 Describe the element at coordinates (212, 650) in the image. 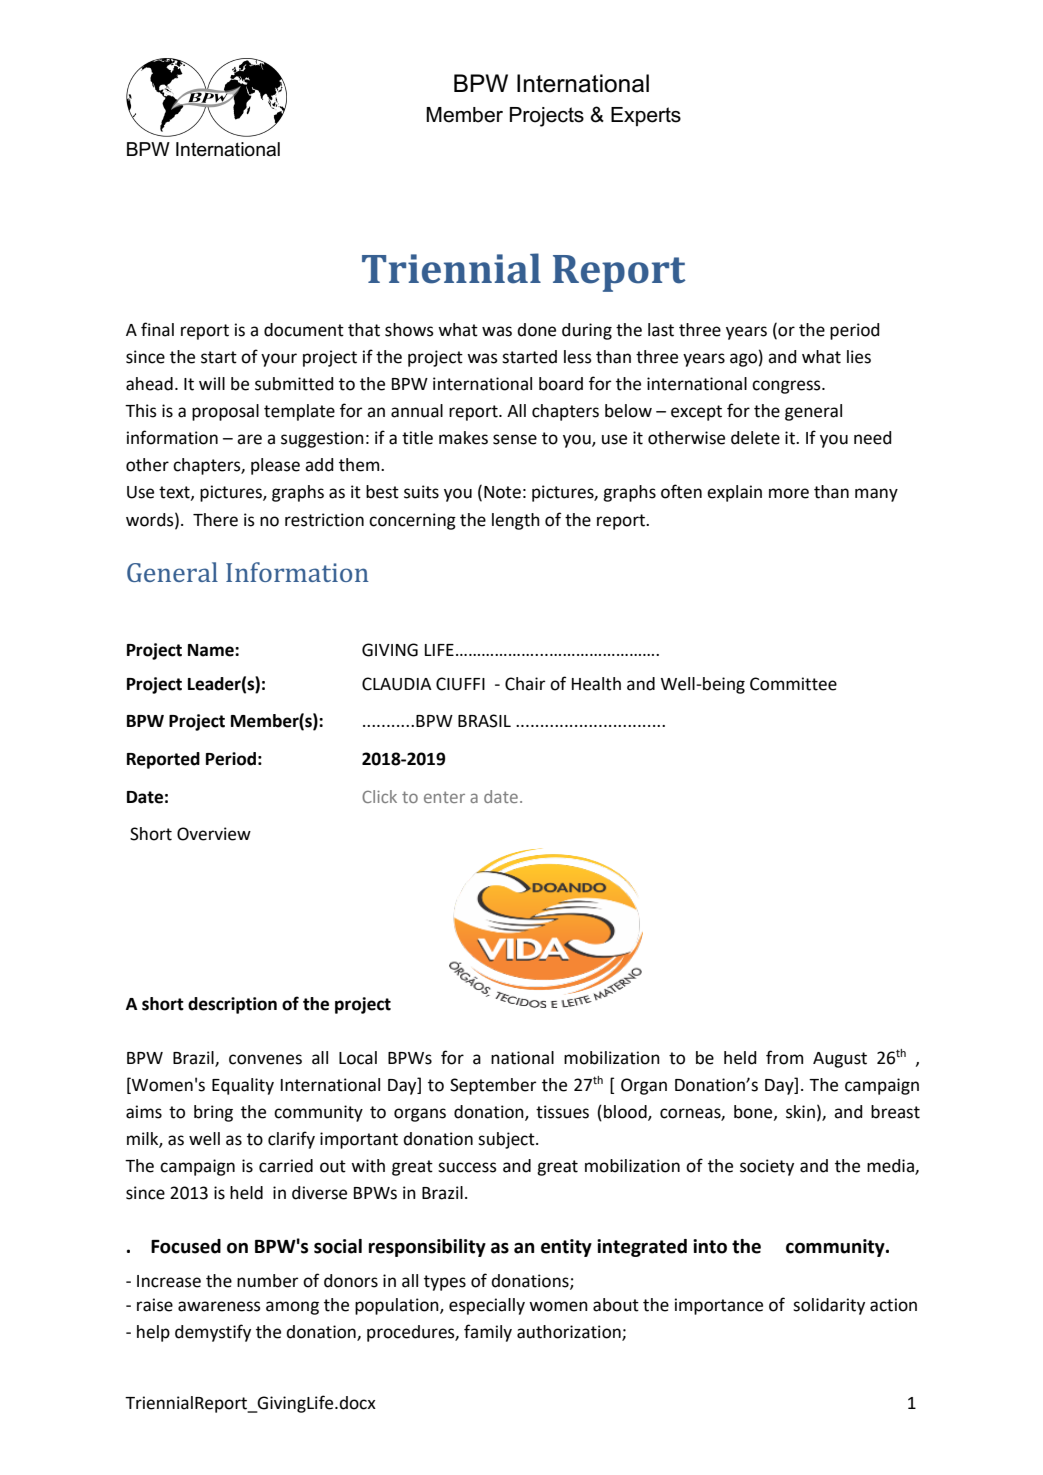

I see `Name` at that location.
